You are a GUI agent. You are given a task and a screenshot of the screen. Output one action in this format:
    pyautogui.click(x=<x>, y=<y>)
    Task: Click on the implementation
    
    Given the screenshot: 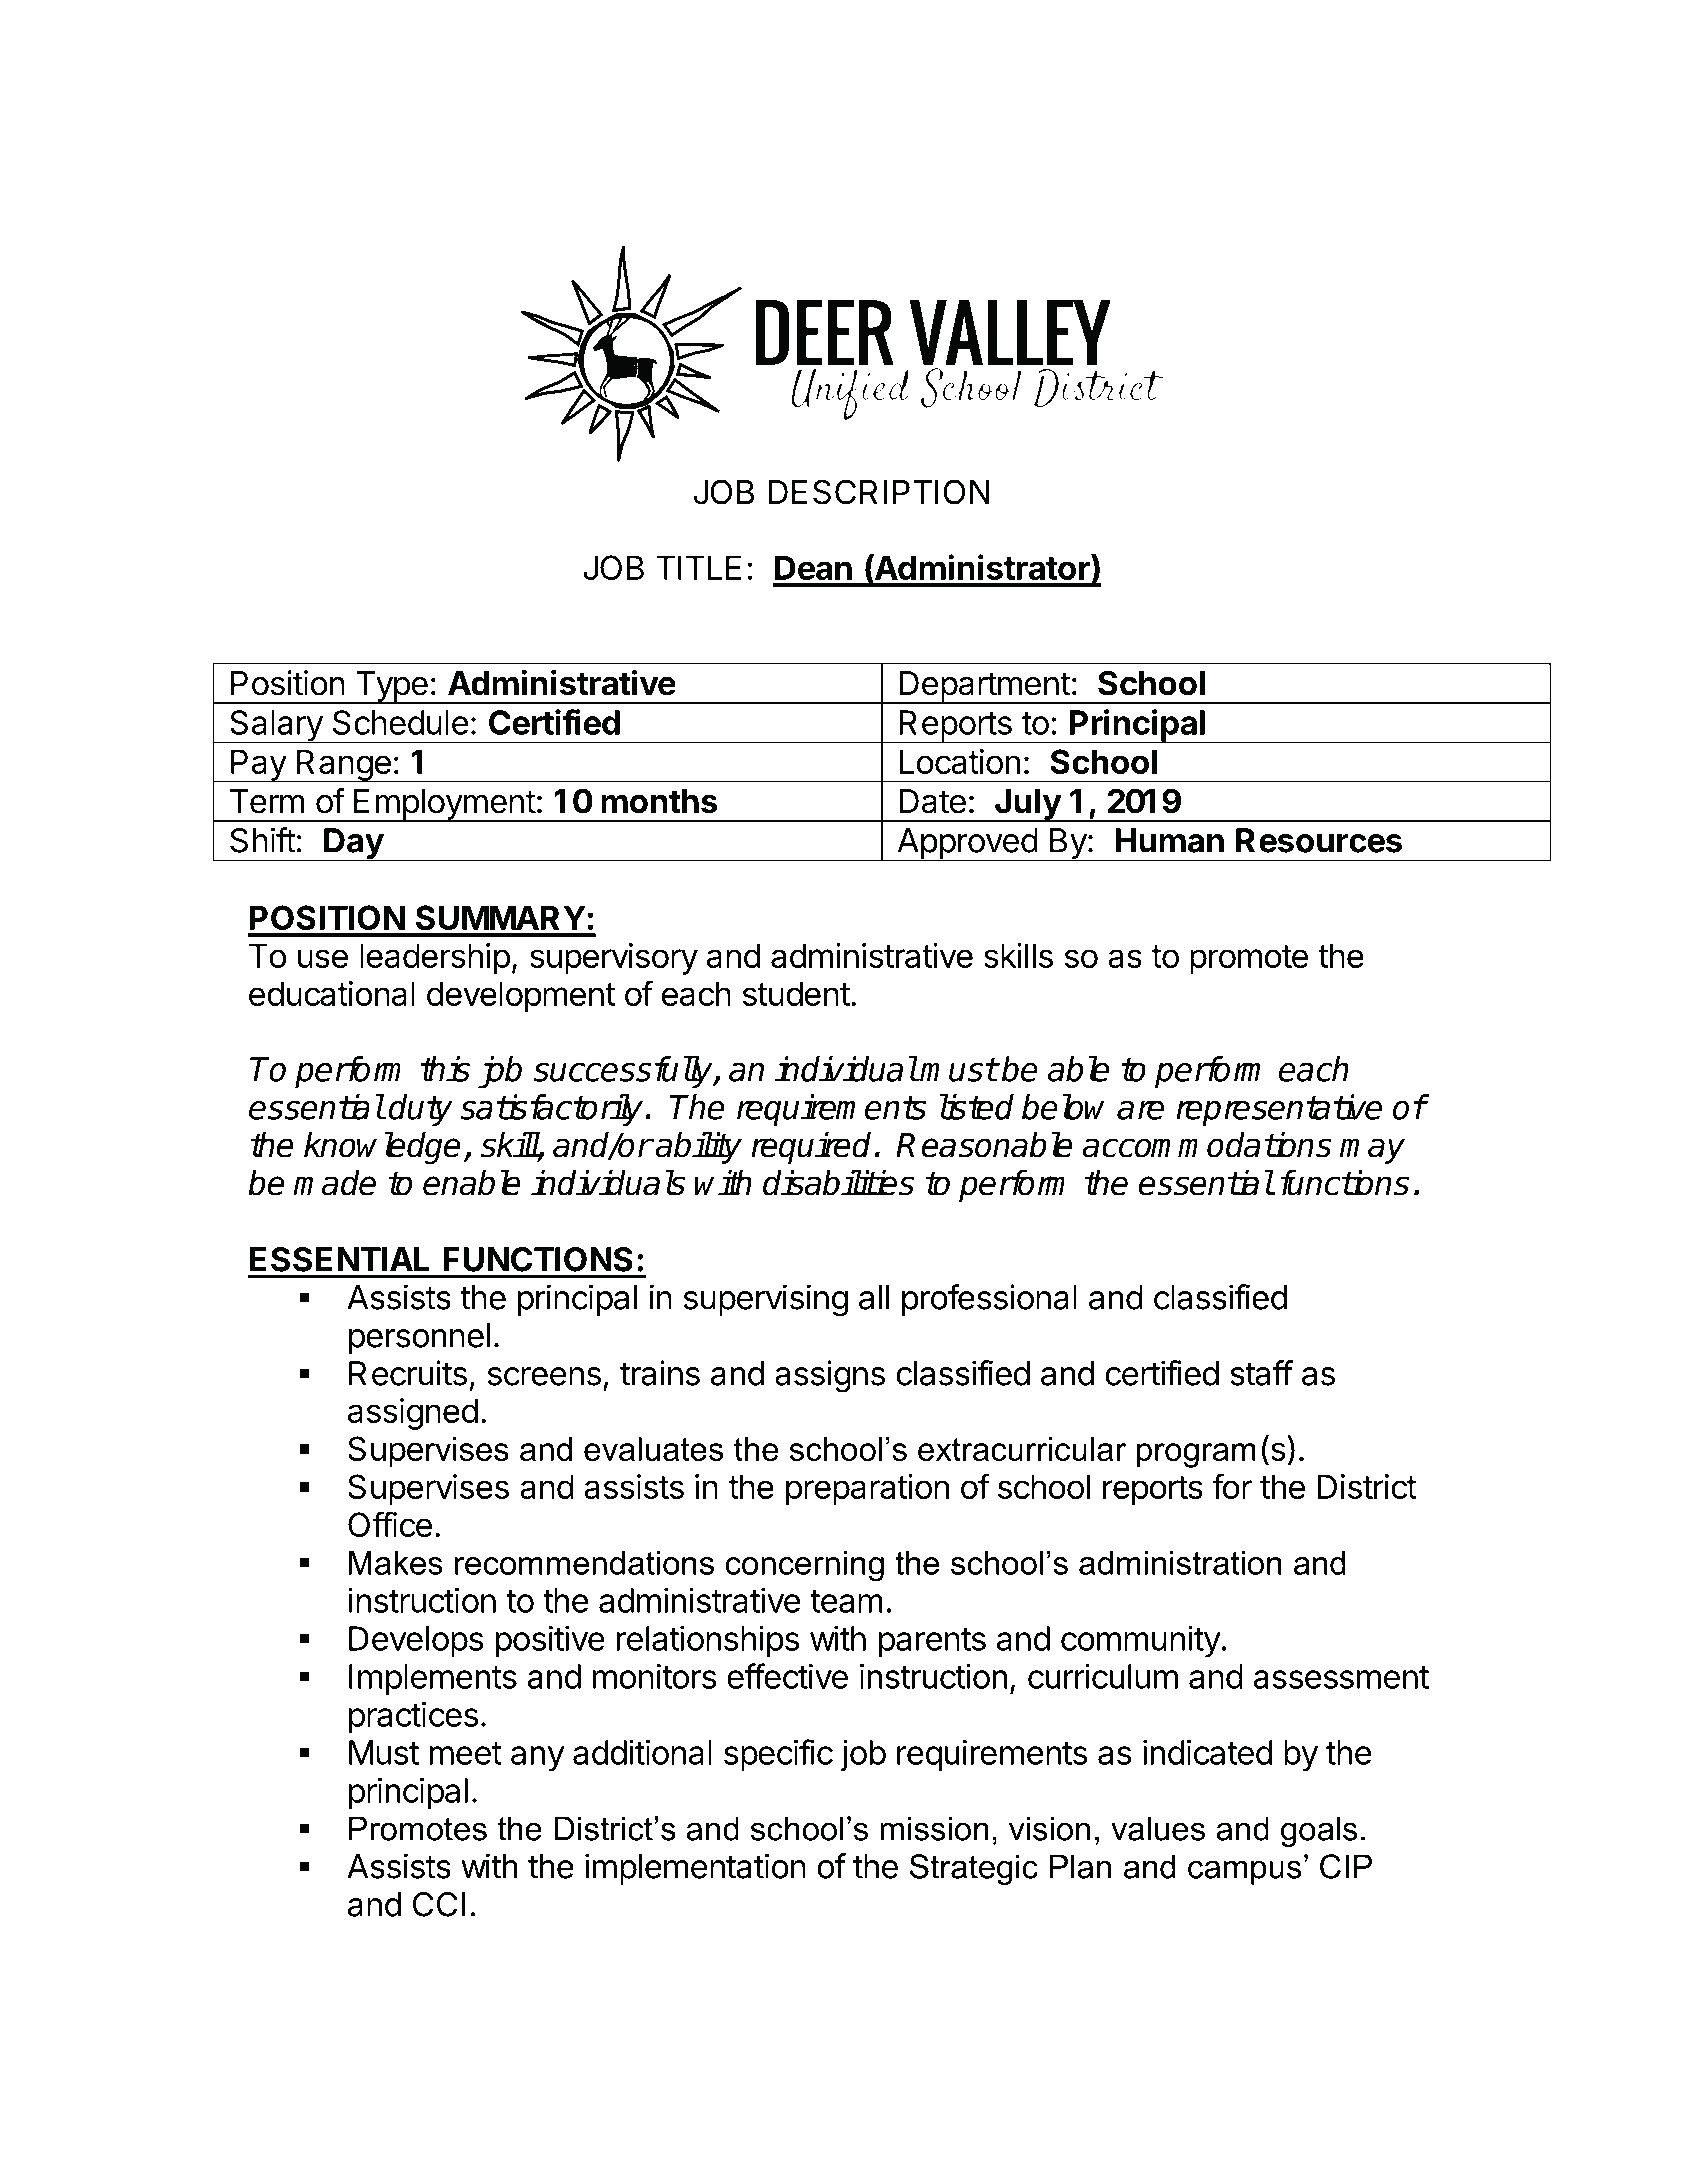 What is the action you would take?
    pyautogui.click(x=695, y=1869)
